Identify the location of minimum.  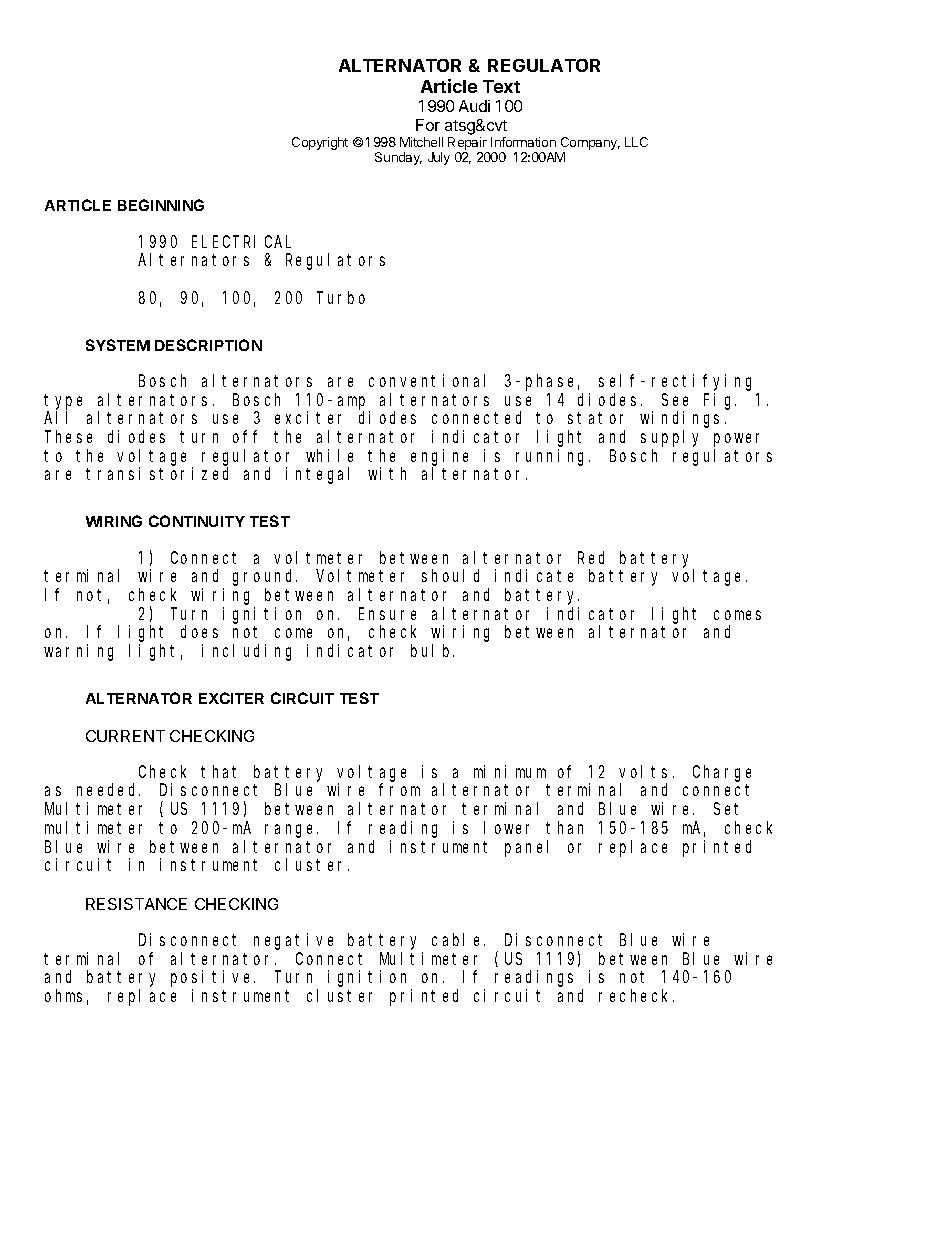
(510, 771).
